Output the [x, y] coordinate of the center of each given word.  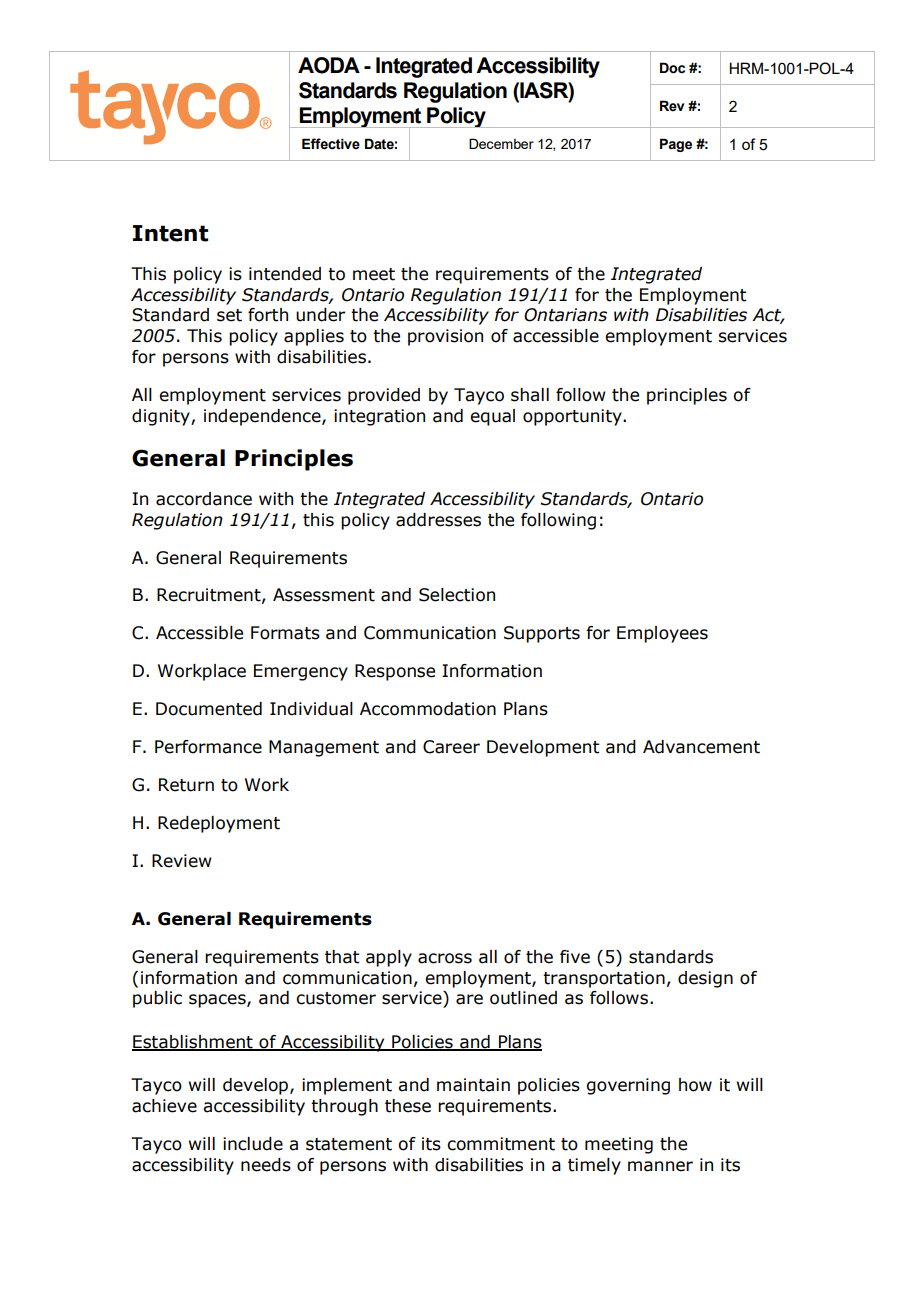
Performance [208, 747]
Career [451, 747]
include [253, 1144]
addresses [438, 520]
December [501, 143]
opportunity [573, 417]
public [157, 999]
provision [445, 337]
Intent [170, 233]
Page [676, 145]
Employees [662, 634]
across [445, 958]
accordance [204, 499]
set [229, 315]
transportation [604, 979]
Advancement [701, 747]
